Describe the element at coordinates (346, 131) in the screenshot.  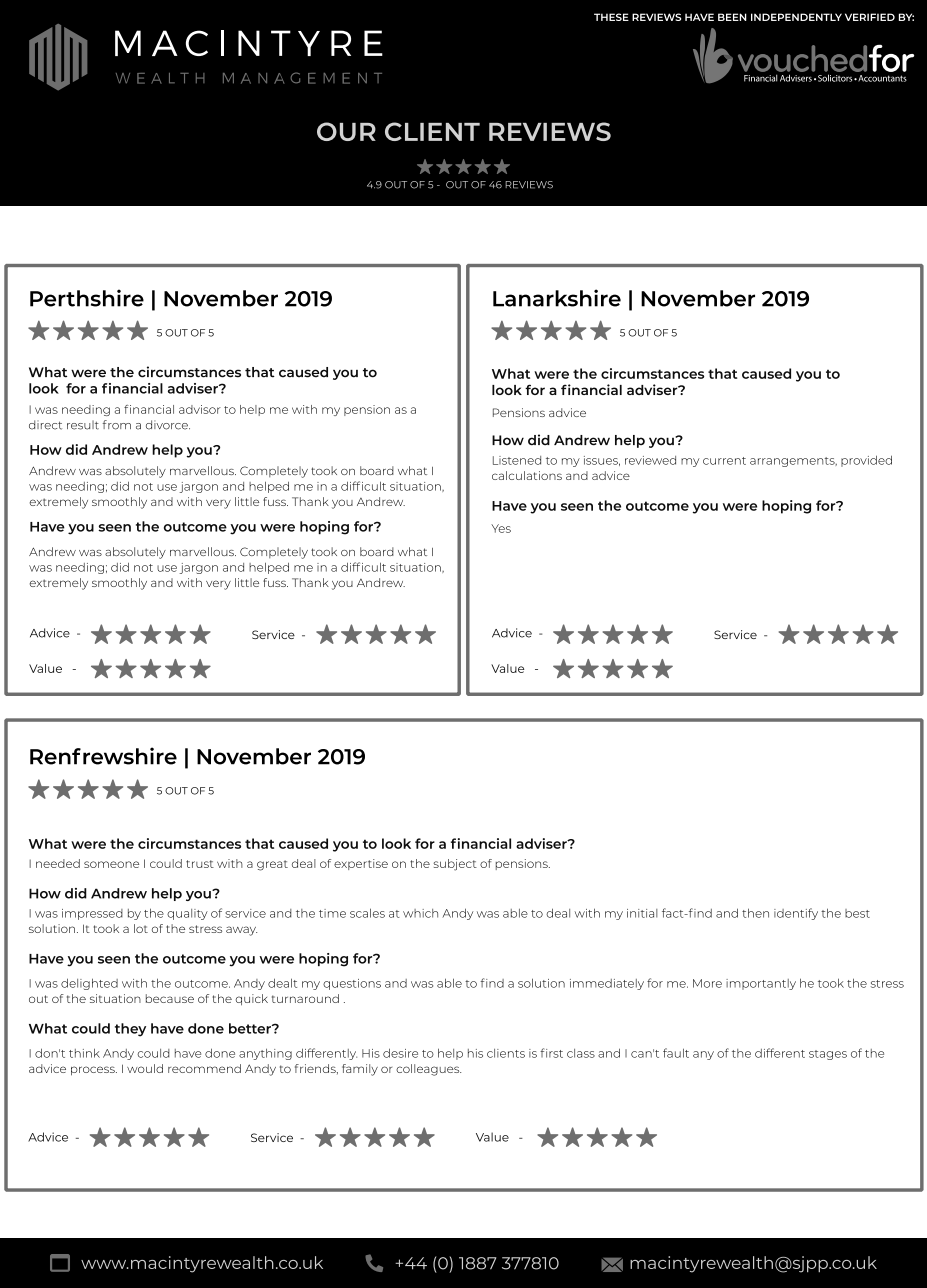
I see `OUR` at that location.
